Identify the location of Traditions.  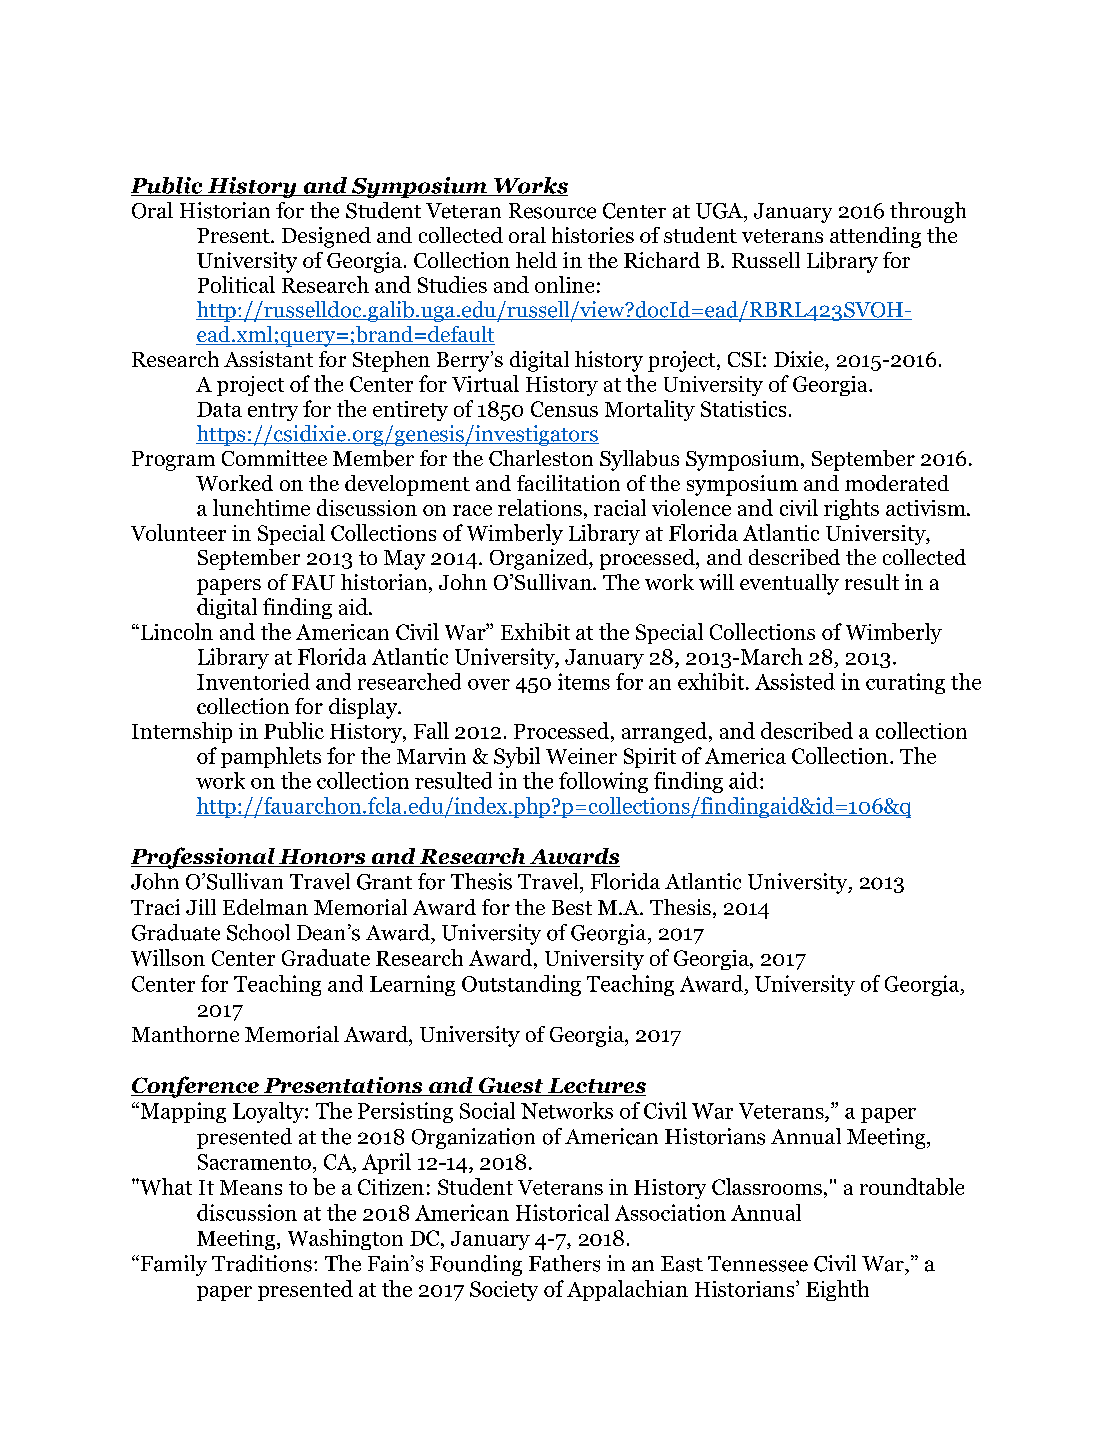
(262, 1263).
